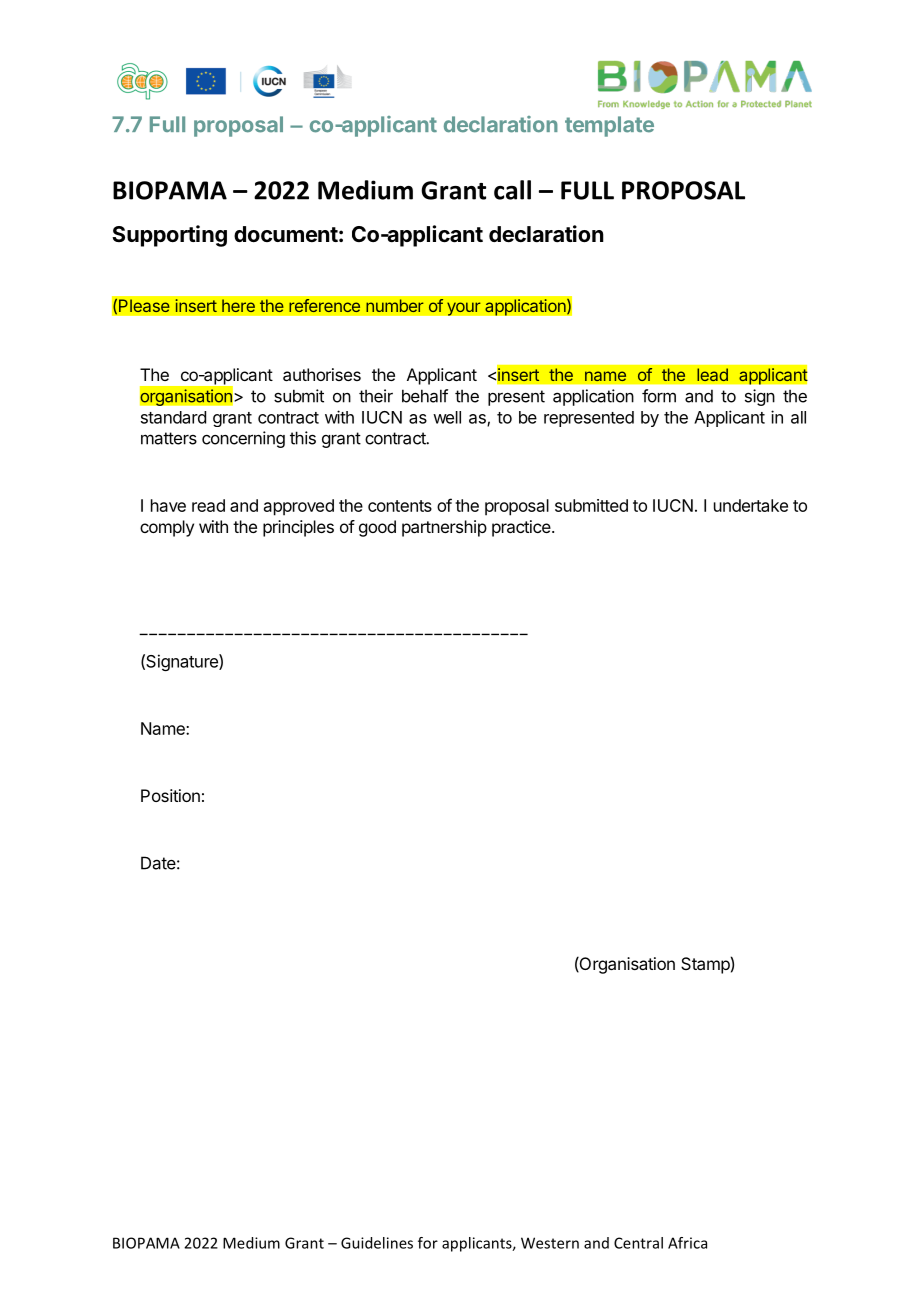 The image size is (924, 1308). I want to click on partnership, so click(444, 528).
